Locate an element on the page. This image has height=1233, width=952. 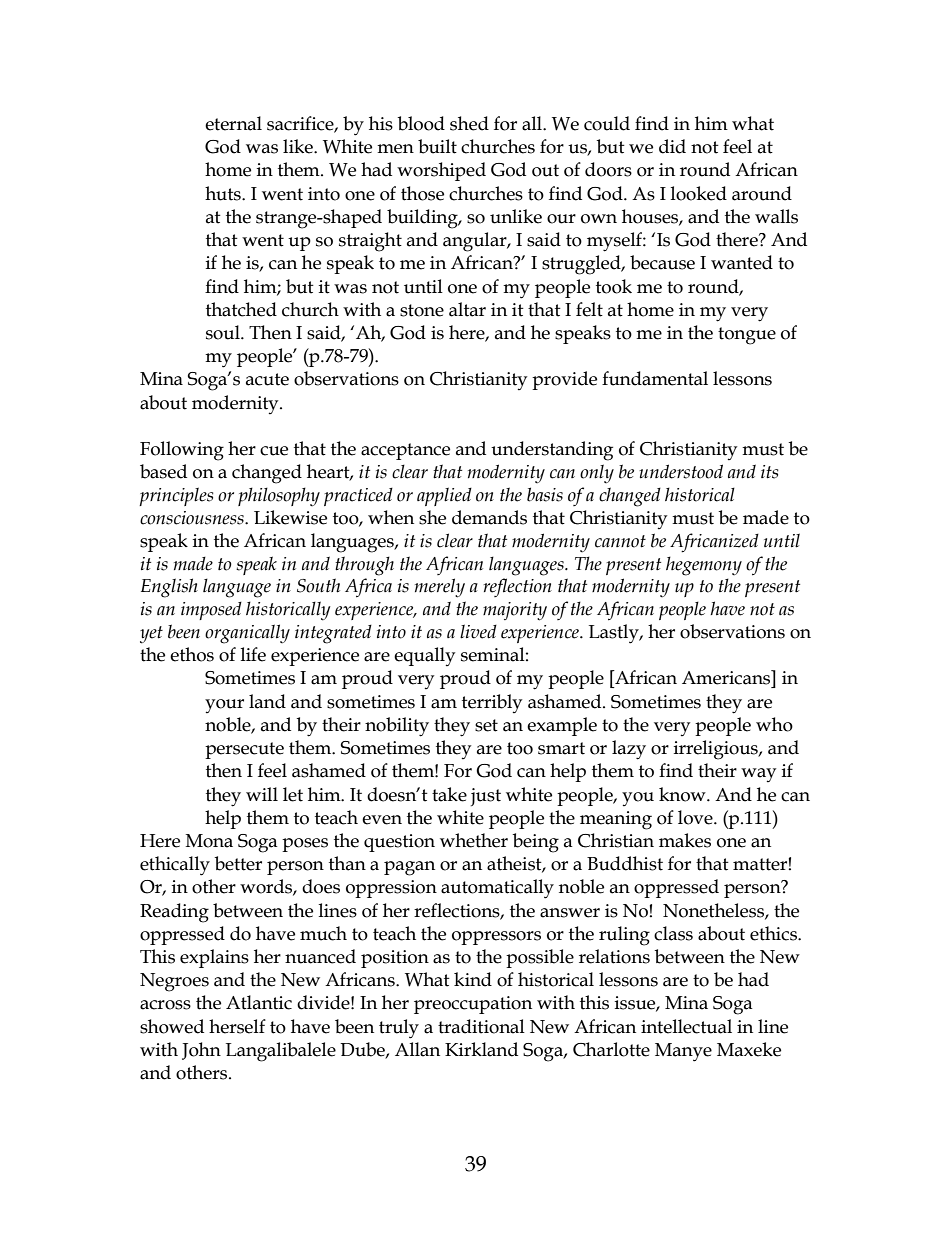
hegemony is located at coordinates (704, 566).
